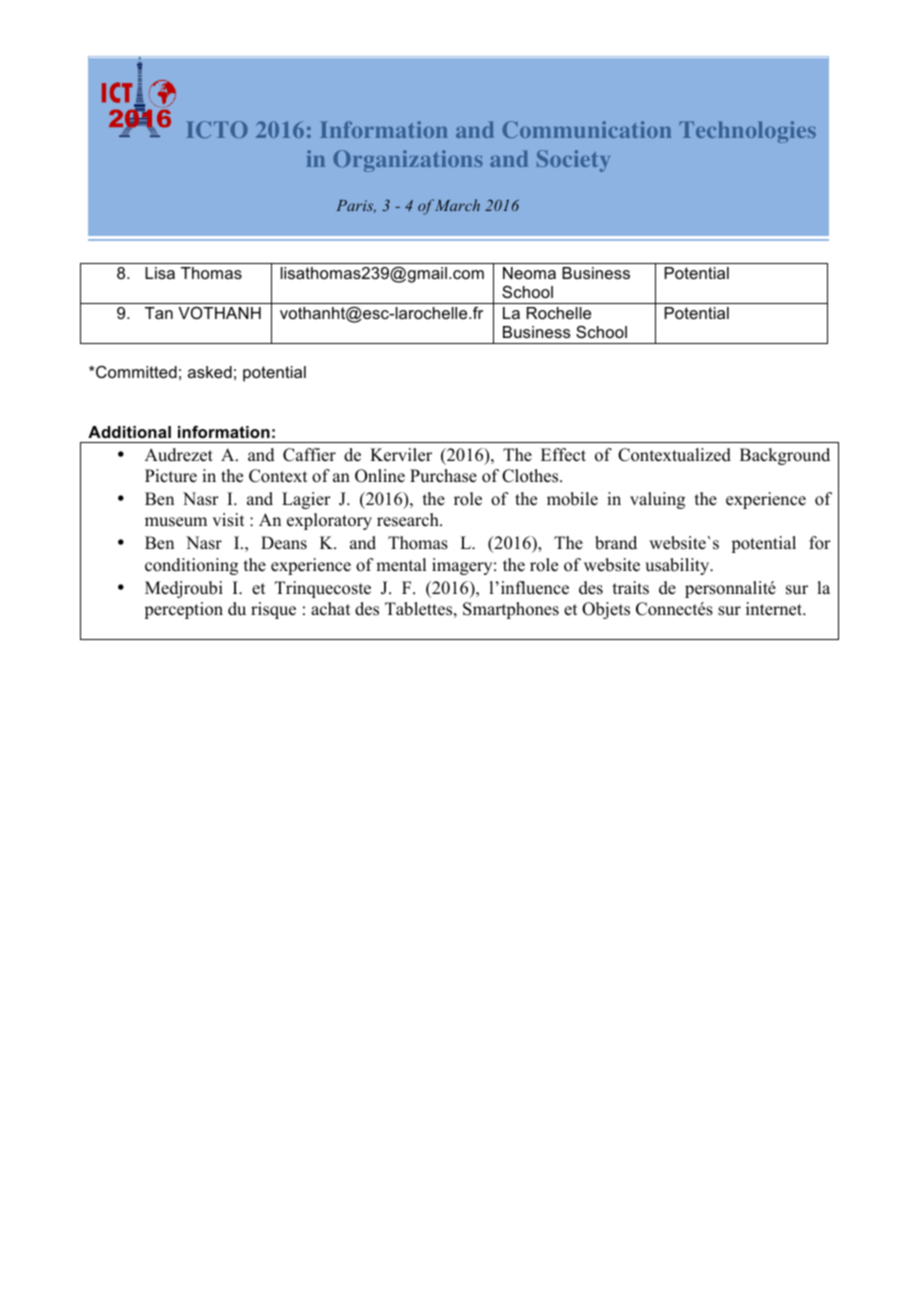 Image resolution: width=924 pixels, height=1308 pixels. What do you see at coordinates (785, 456) in the page?
I see `Background` at bounding box center [785, 456].
